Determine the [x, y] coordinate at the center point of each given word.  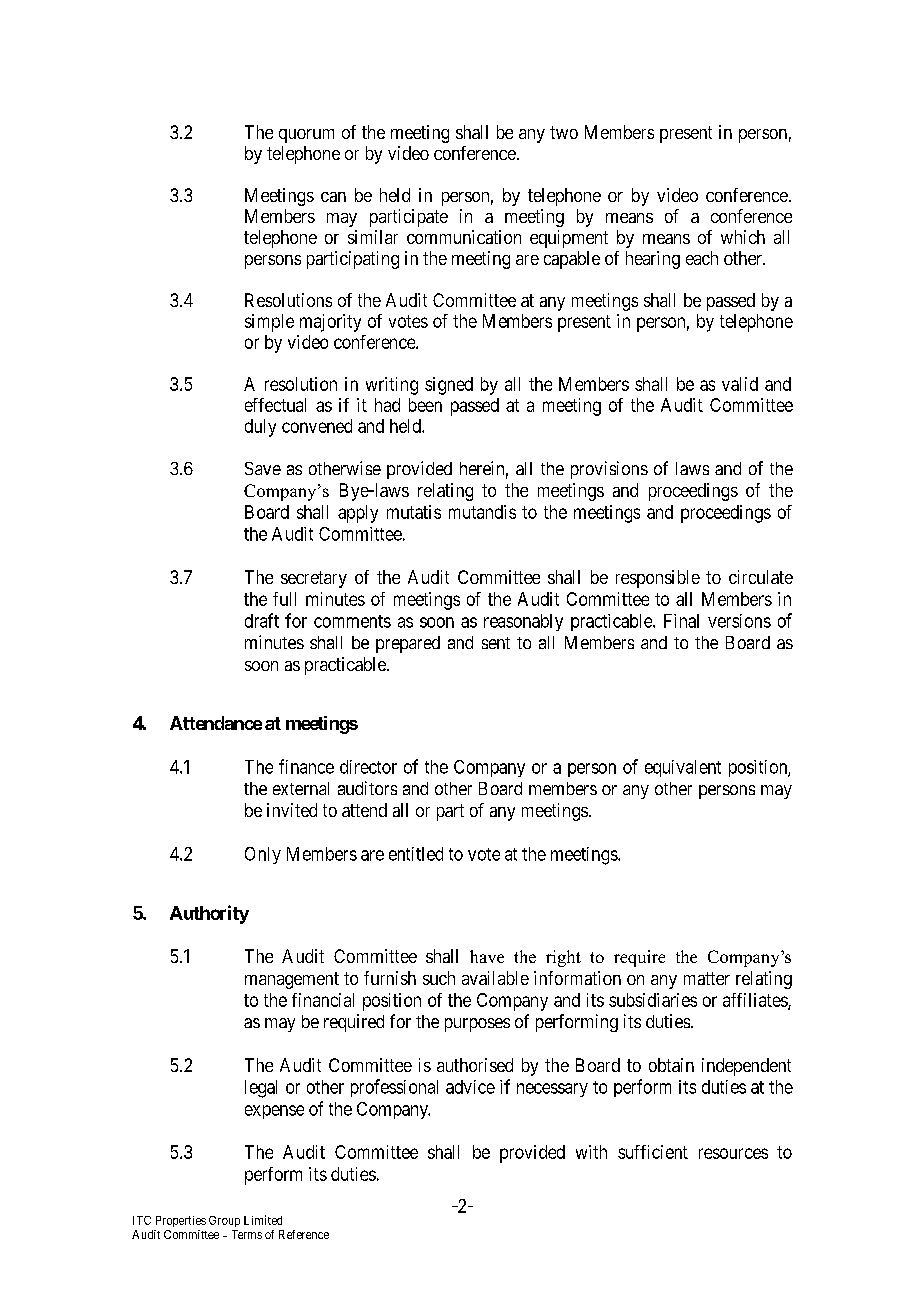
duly [260, 428]
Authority [209, 914]
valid [740, 384]
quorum [306, 136]
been [425, 405]
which [743, 237]
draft [262, 620]
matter [707, 978]
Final [681, 621]
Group [224, 1221]
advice [470, 1087]
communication [464, 237]
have [487, 956]
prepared [408, 644]
